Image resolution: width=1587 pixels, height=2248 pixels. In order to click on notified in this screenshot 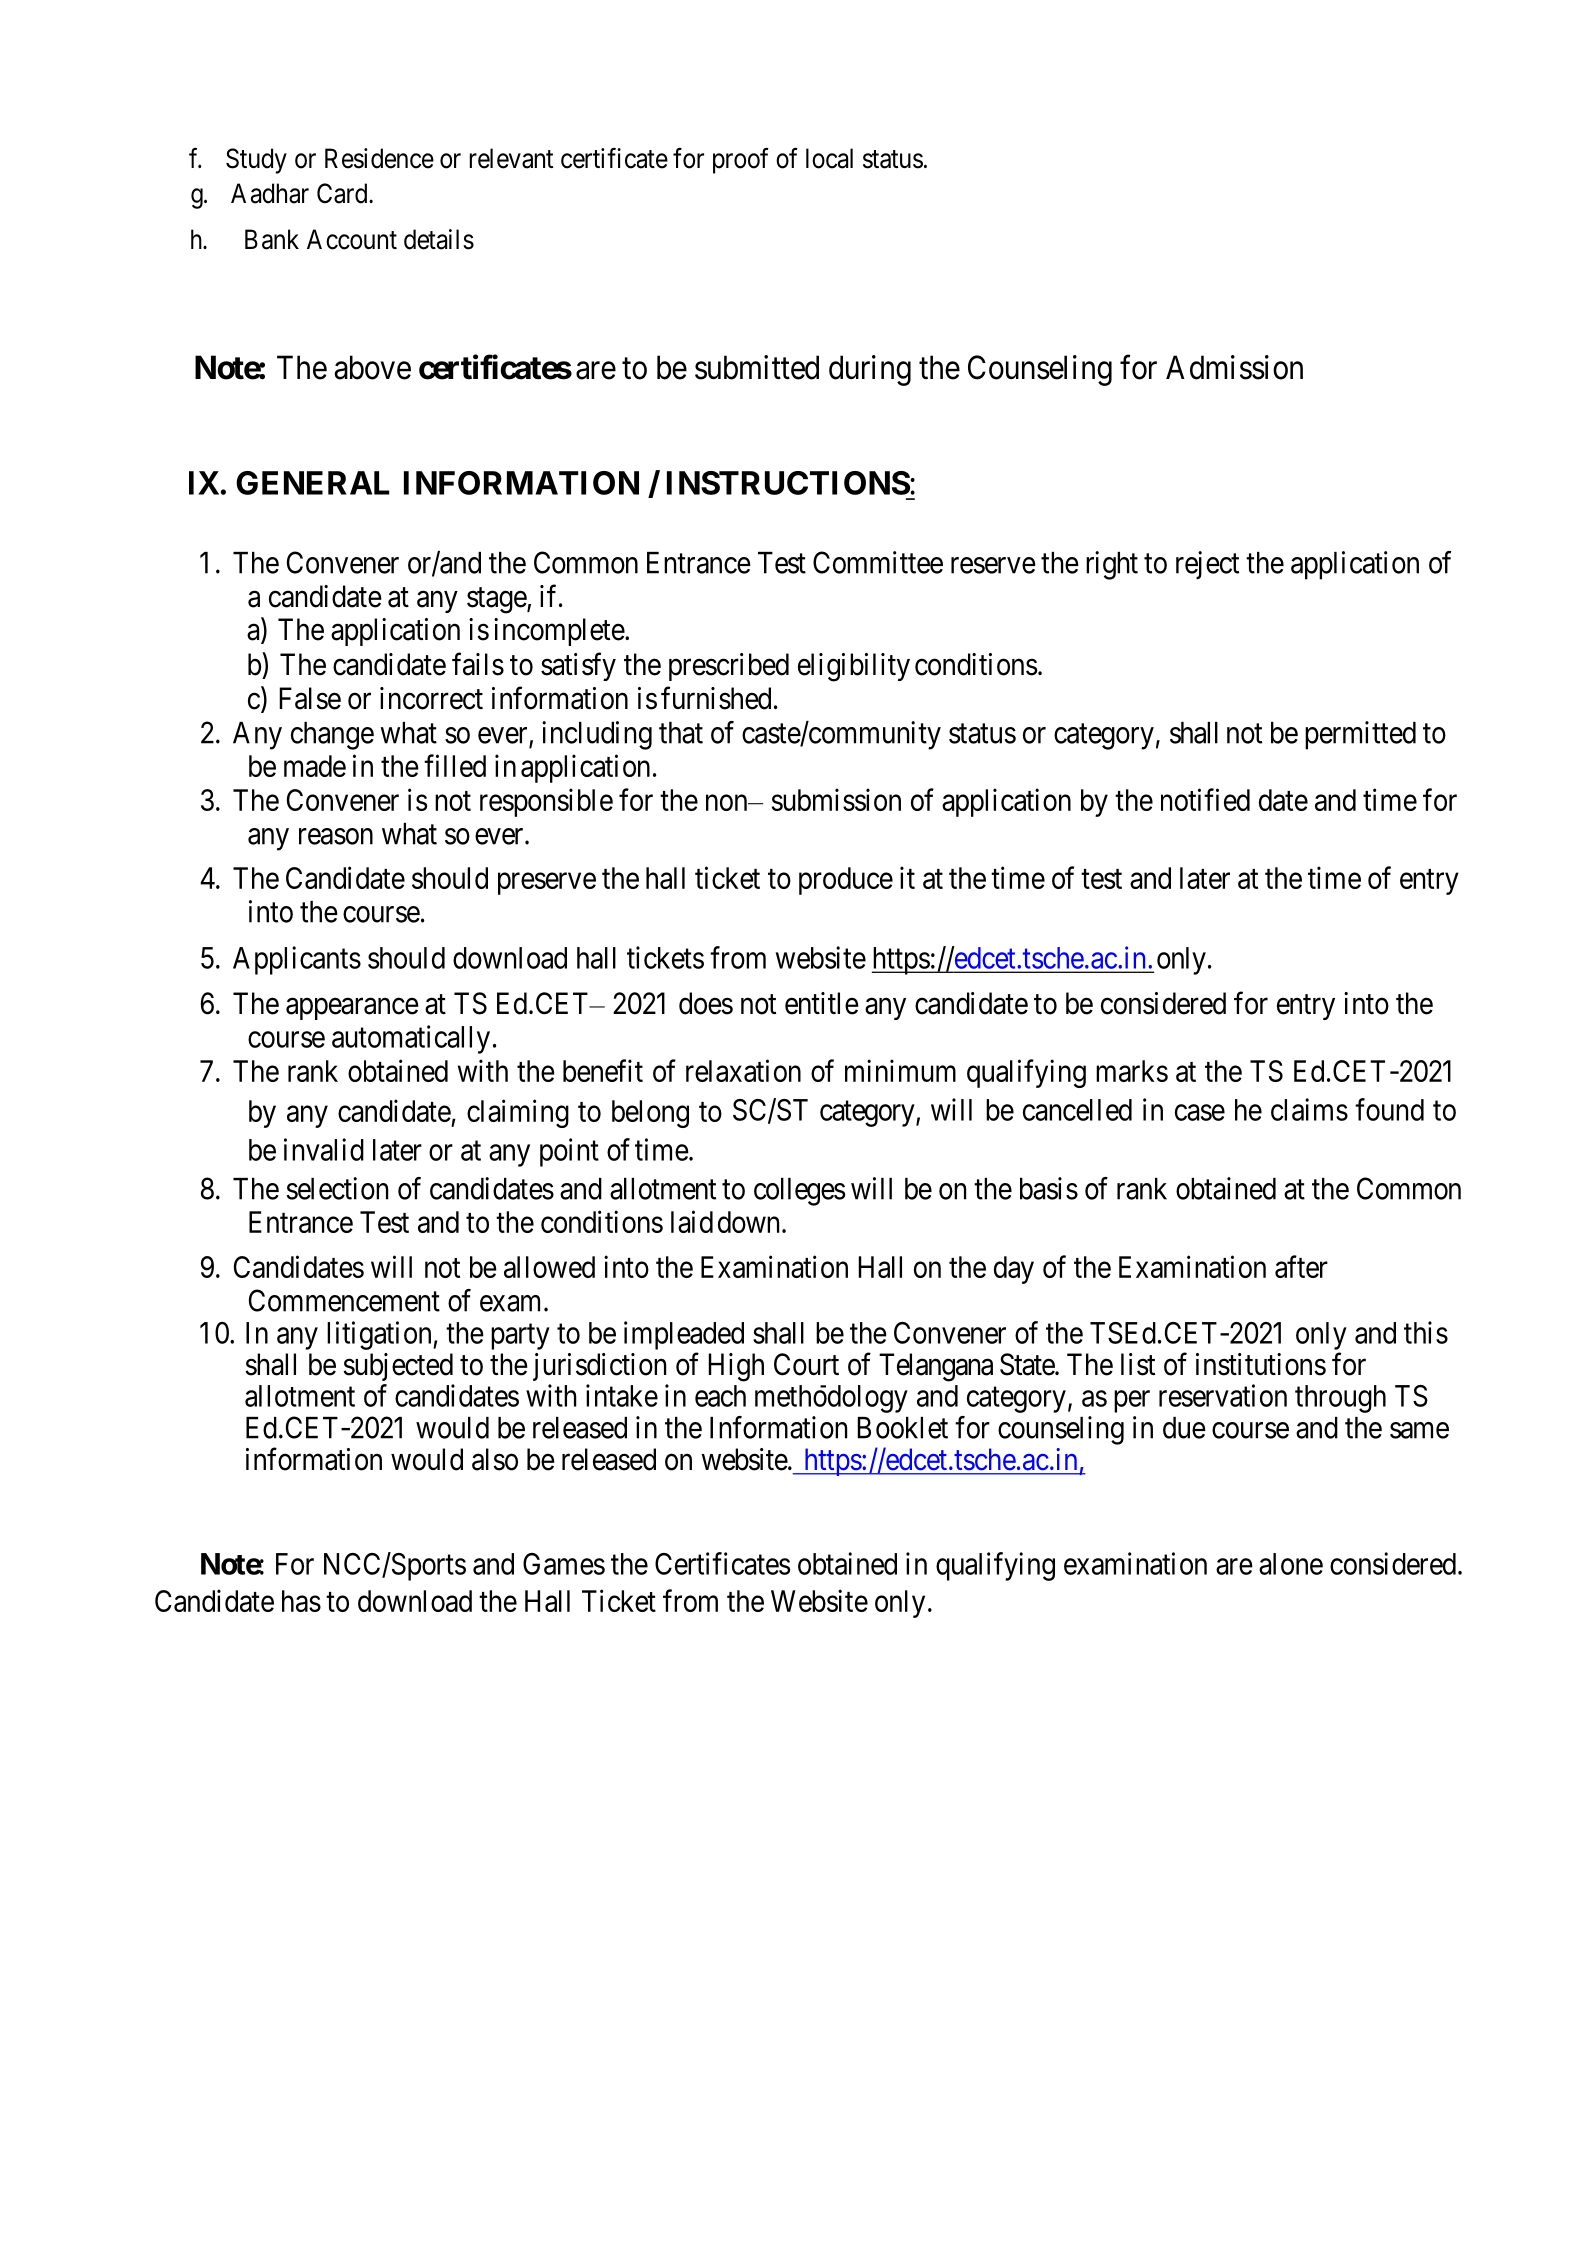, I will do `click(1205, 799)`.
